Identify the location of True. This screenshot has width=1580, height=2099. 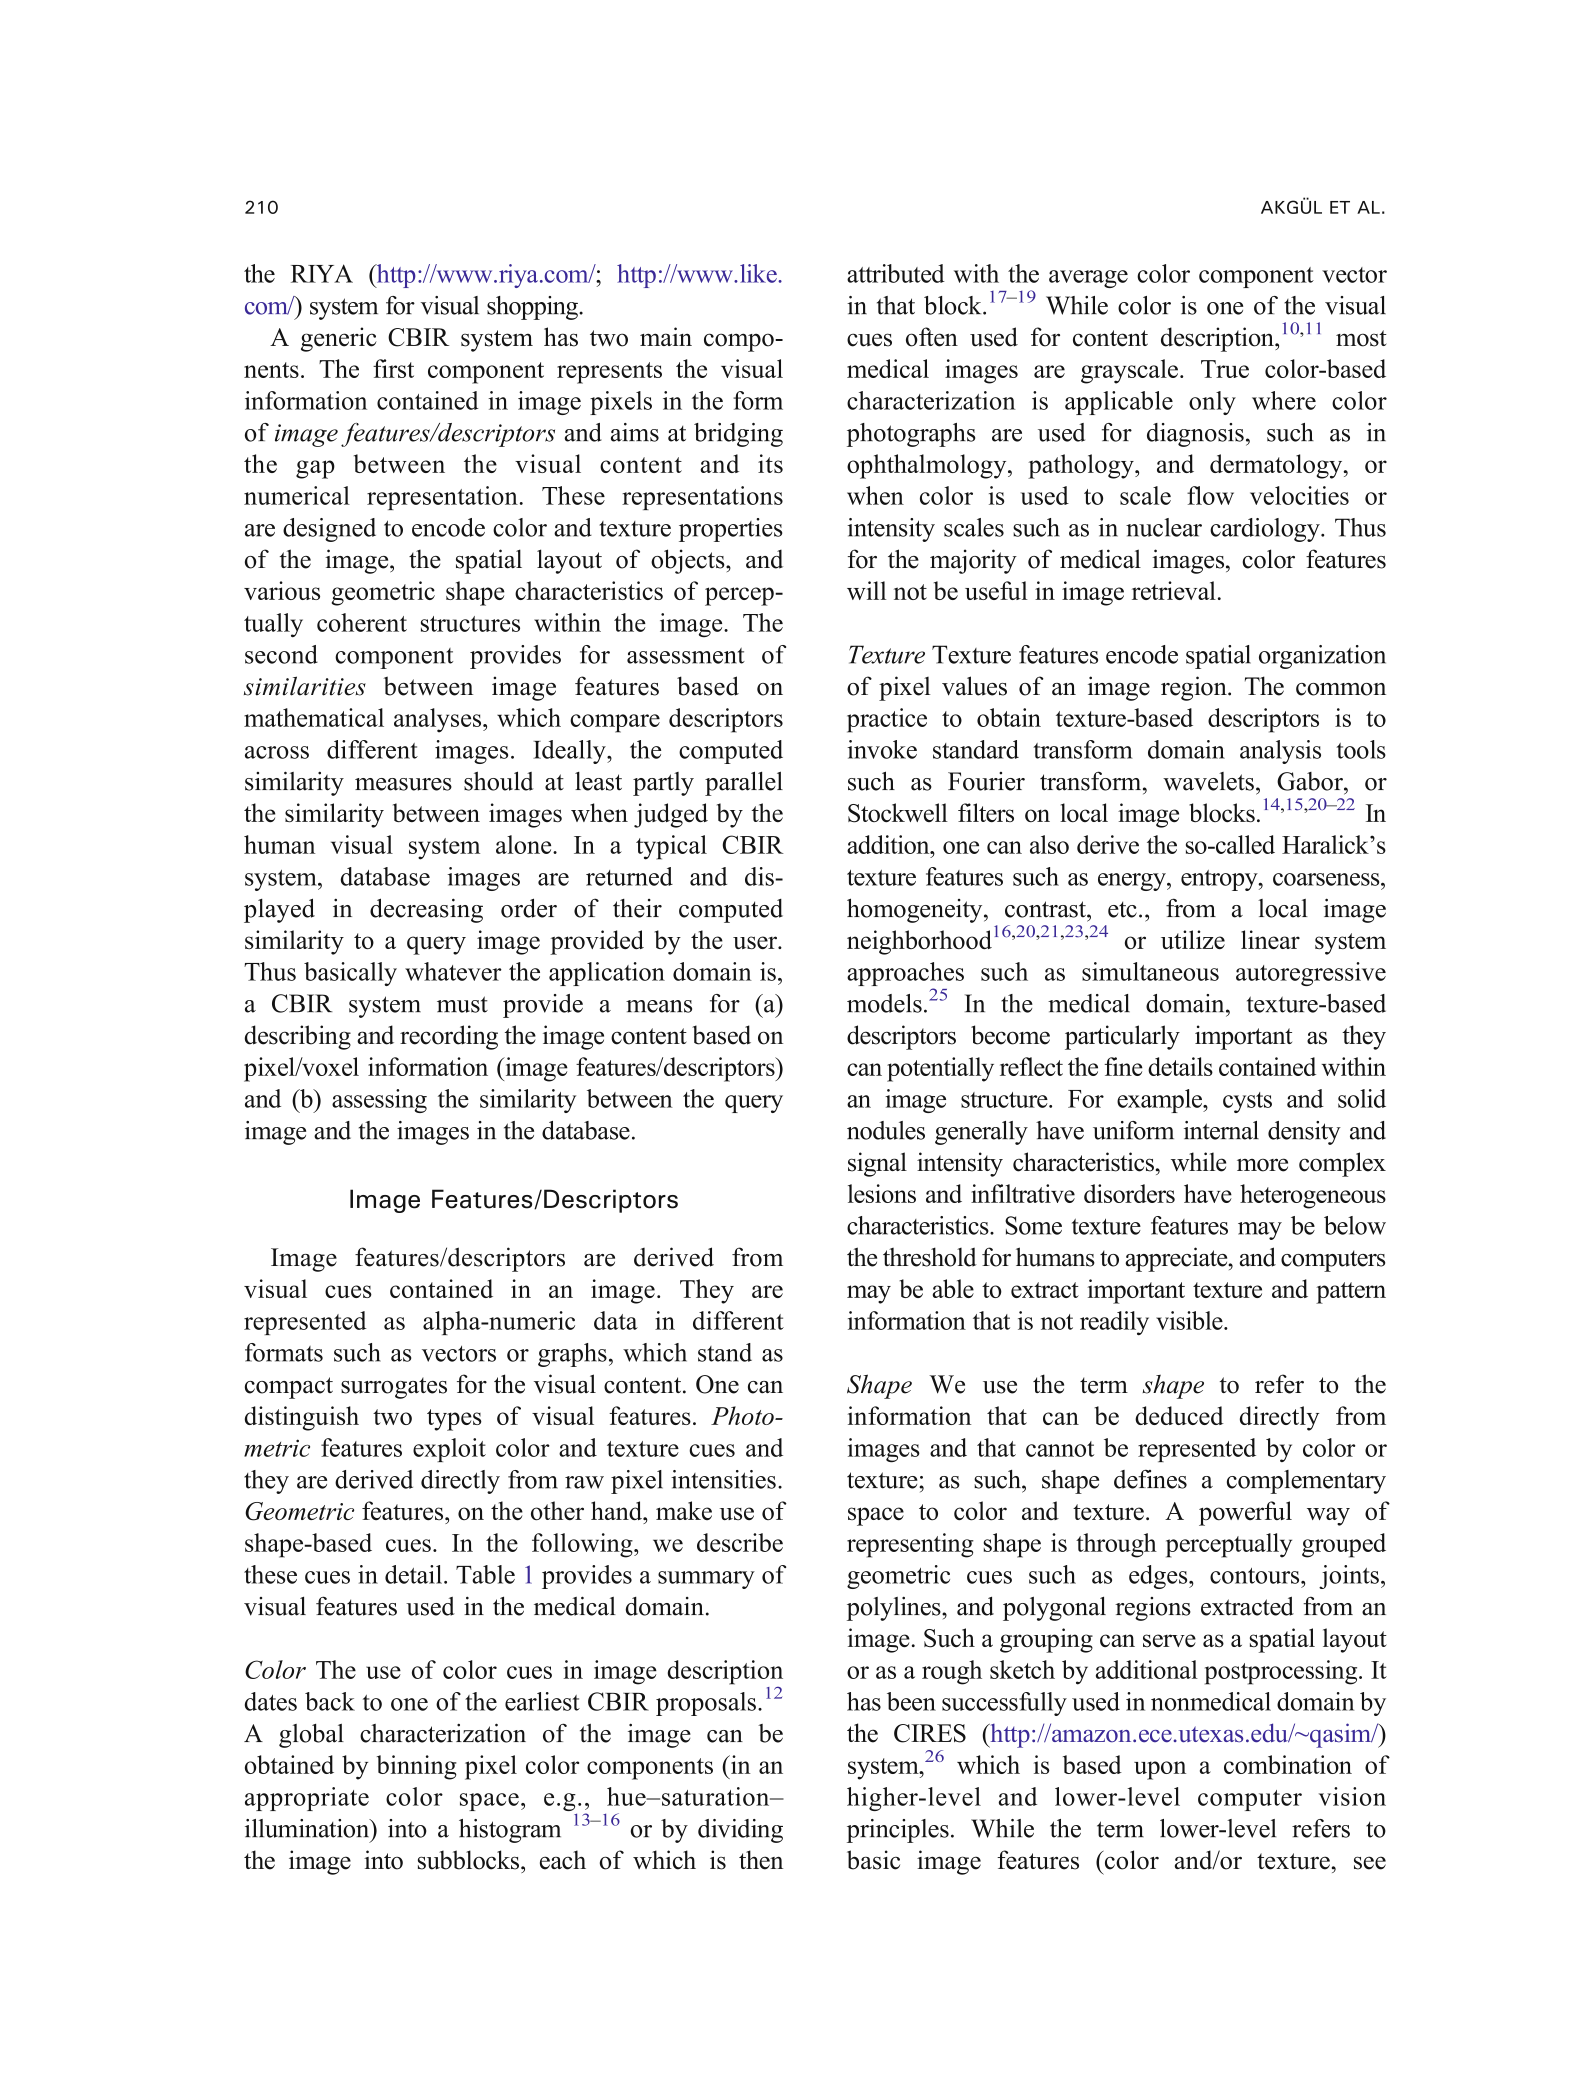
(1225, 369).
